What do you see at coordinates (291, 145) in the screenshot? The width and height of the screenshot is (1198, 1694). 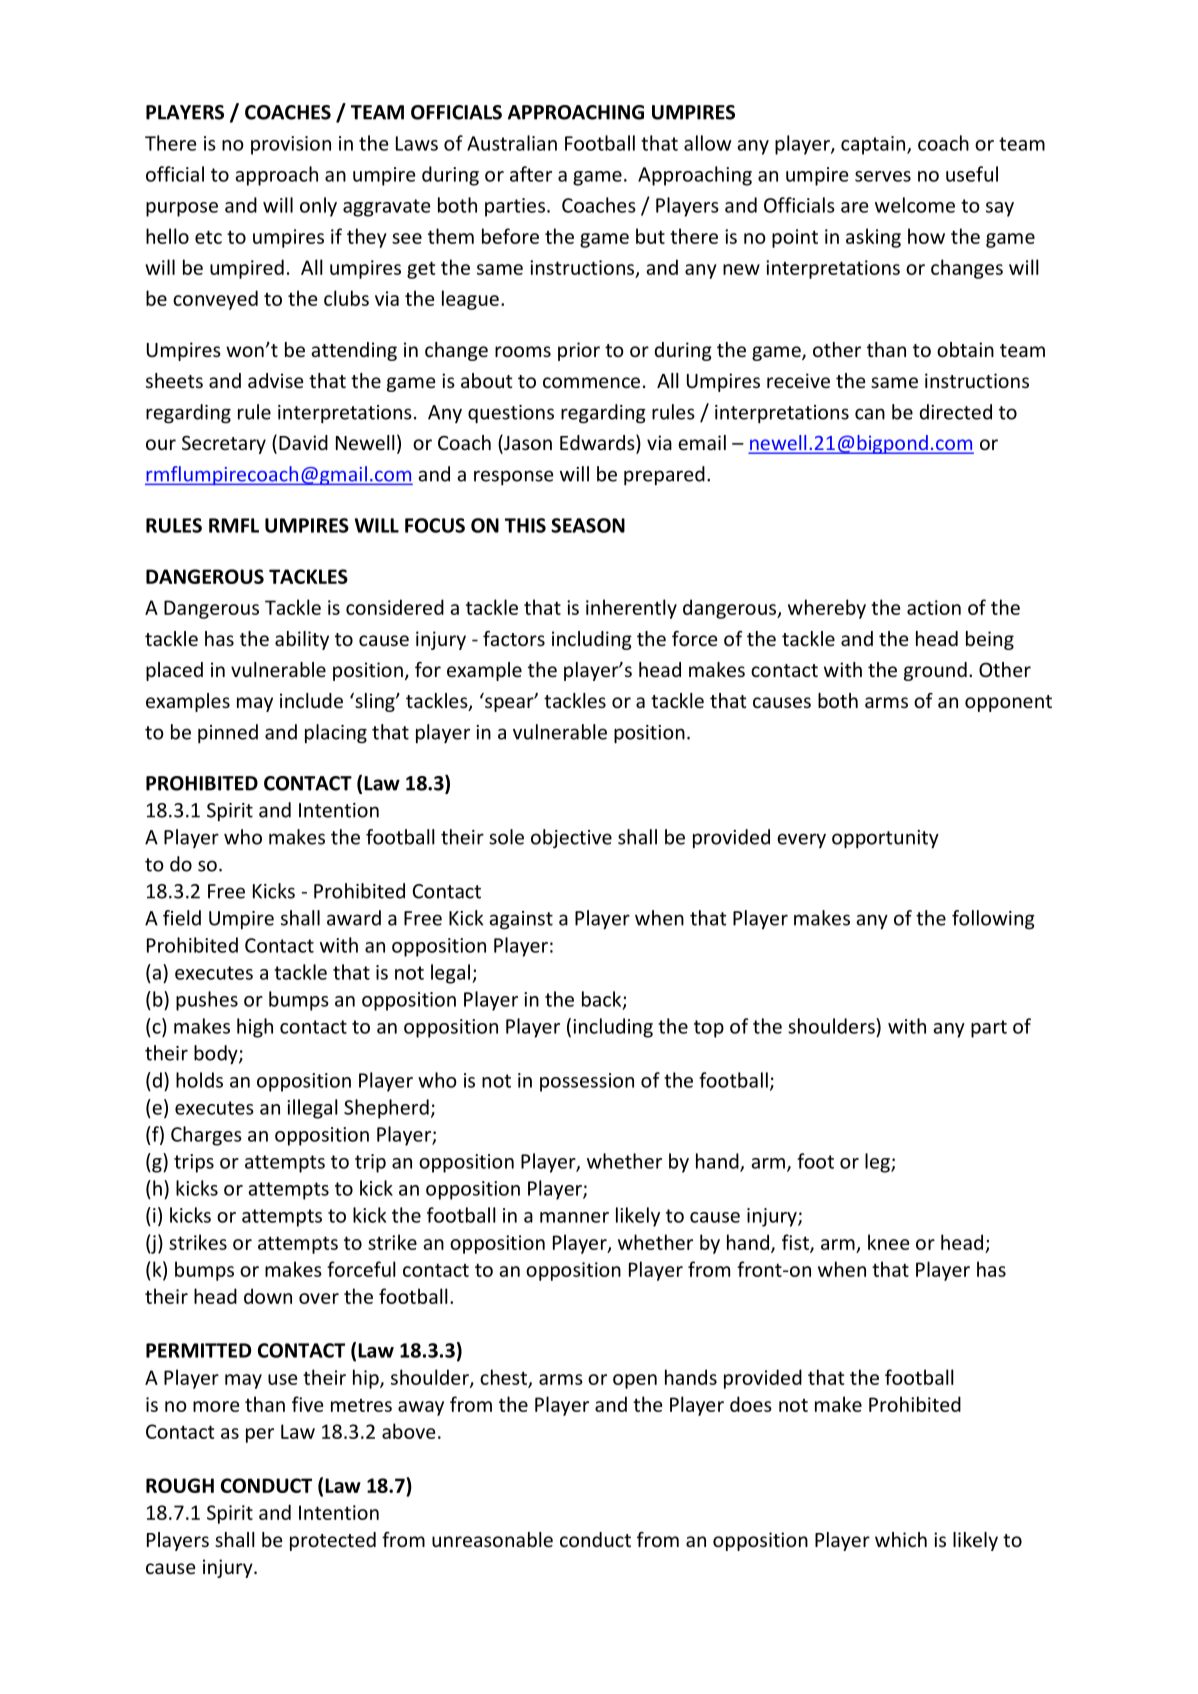 I see `provision` at bounding box center [291, 145].
